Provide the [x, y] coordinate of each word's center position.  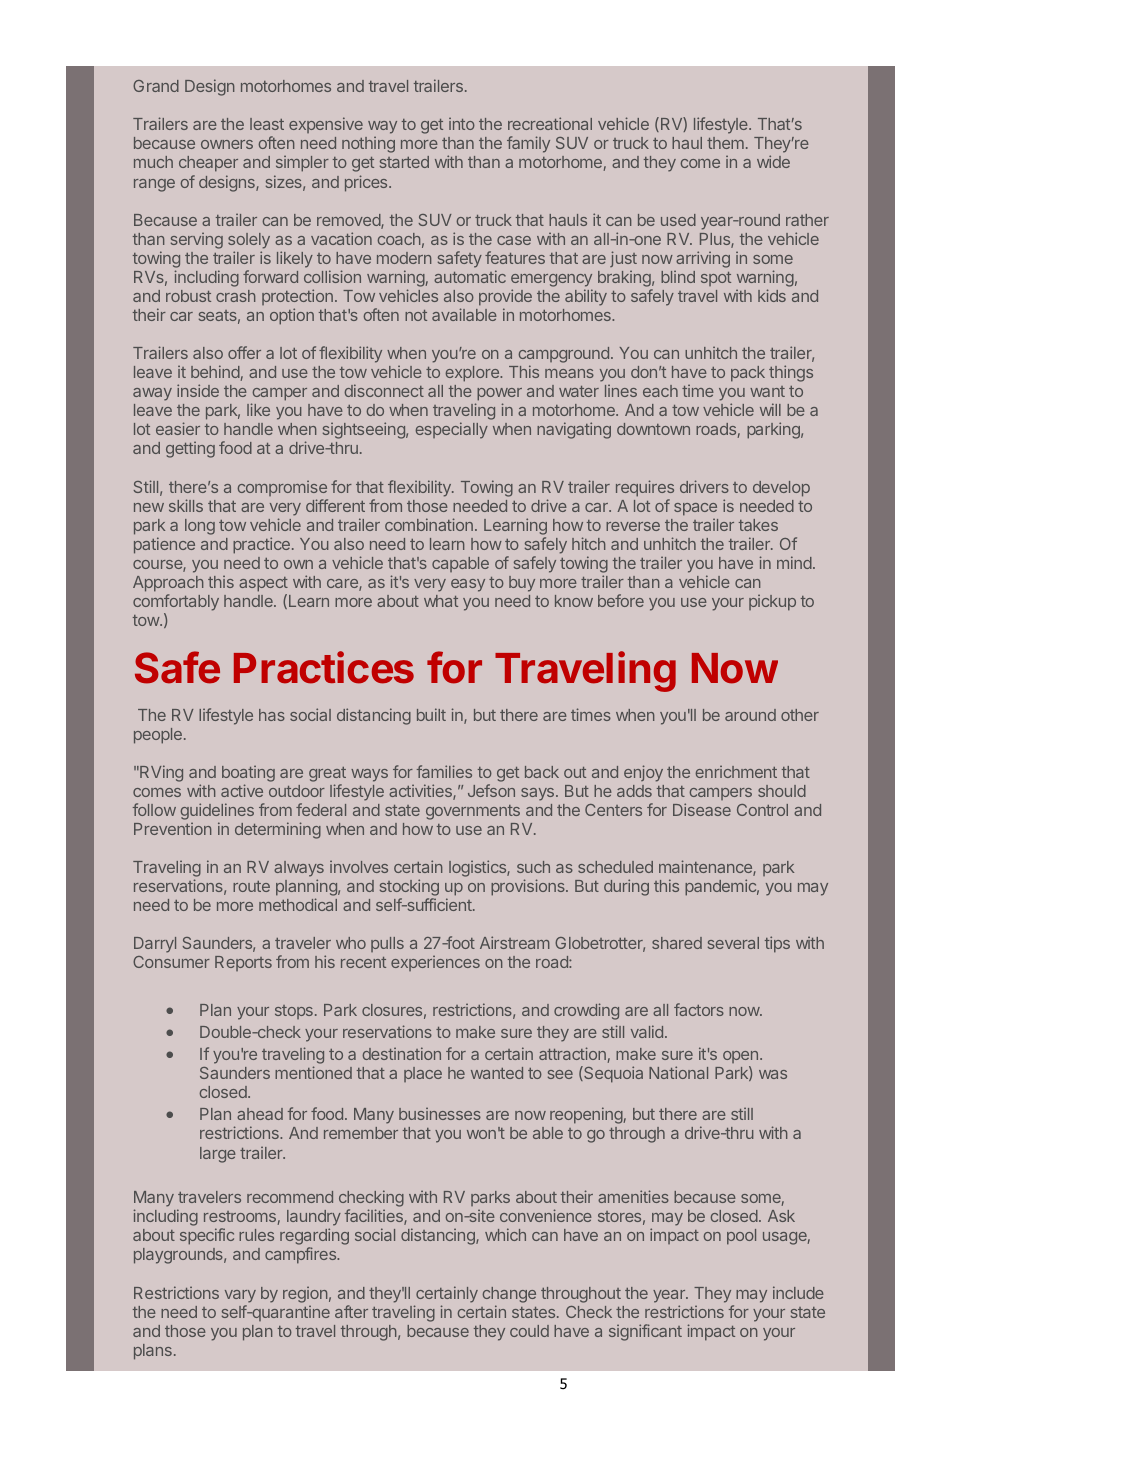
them [725, 143]
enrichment [736, 771]
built [431, 714]
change [509, 1296]
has [272, 715]
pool [741, 1237]
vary [240, 1296]
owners [227, 144]
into [462, 123]
